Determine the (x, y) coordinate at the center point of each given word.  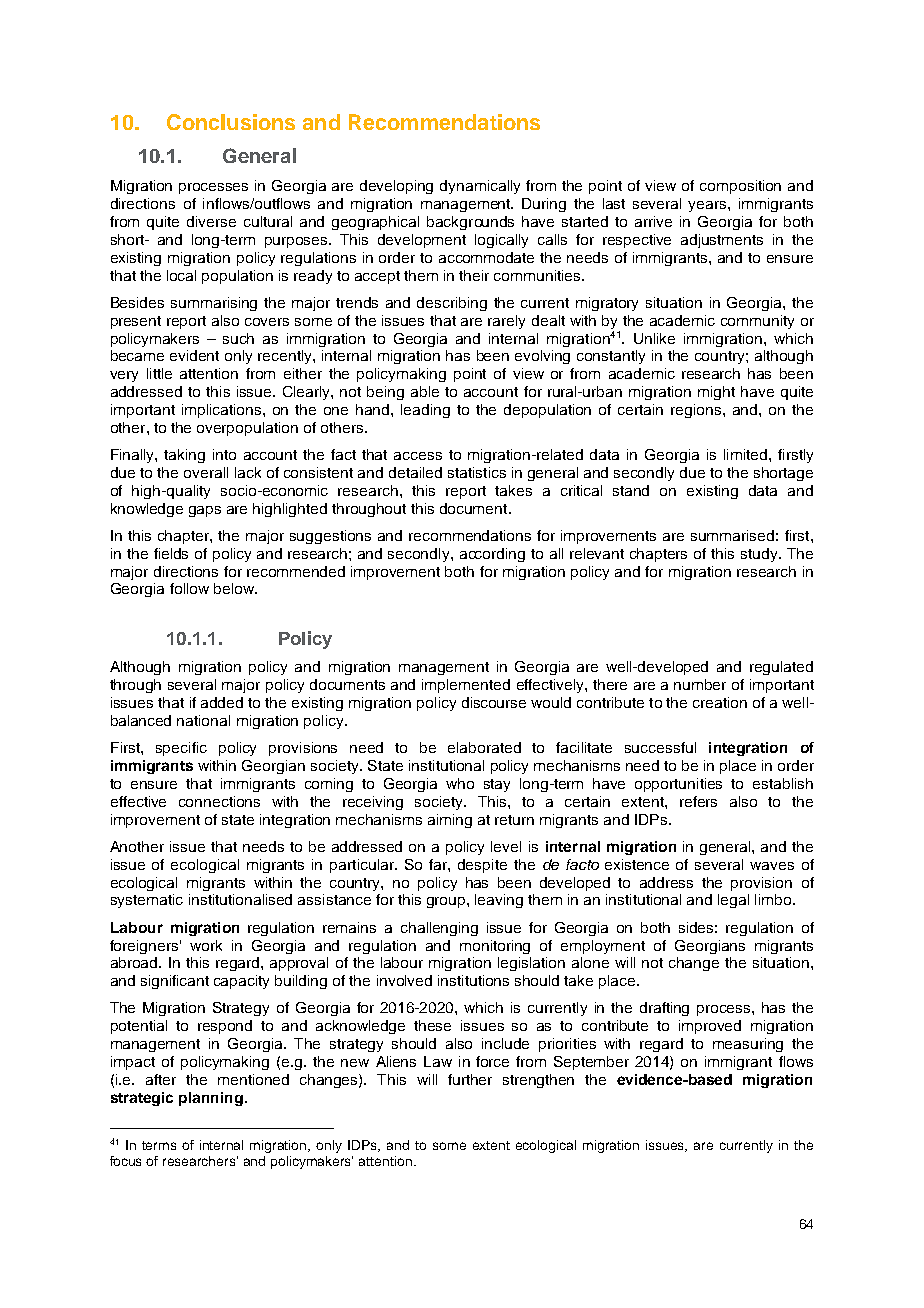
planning (211, 1099)
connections (219, 801)
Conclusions (231, 122)
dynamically (480, 187)
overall (206, 472)
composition (740, 187)
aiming (450, 821)
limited (745, 454)
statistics (477, 472)
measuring (748, 1045)
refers (698, 801)
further (470, 1079)
